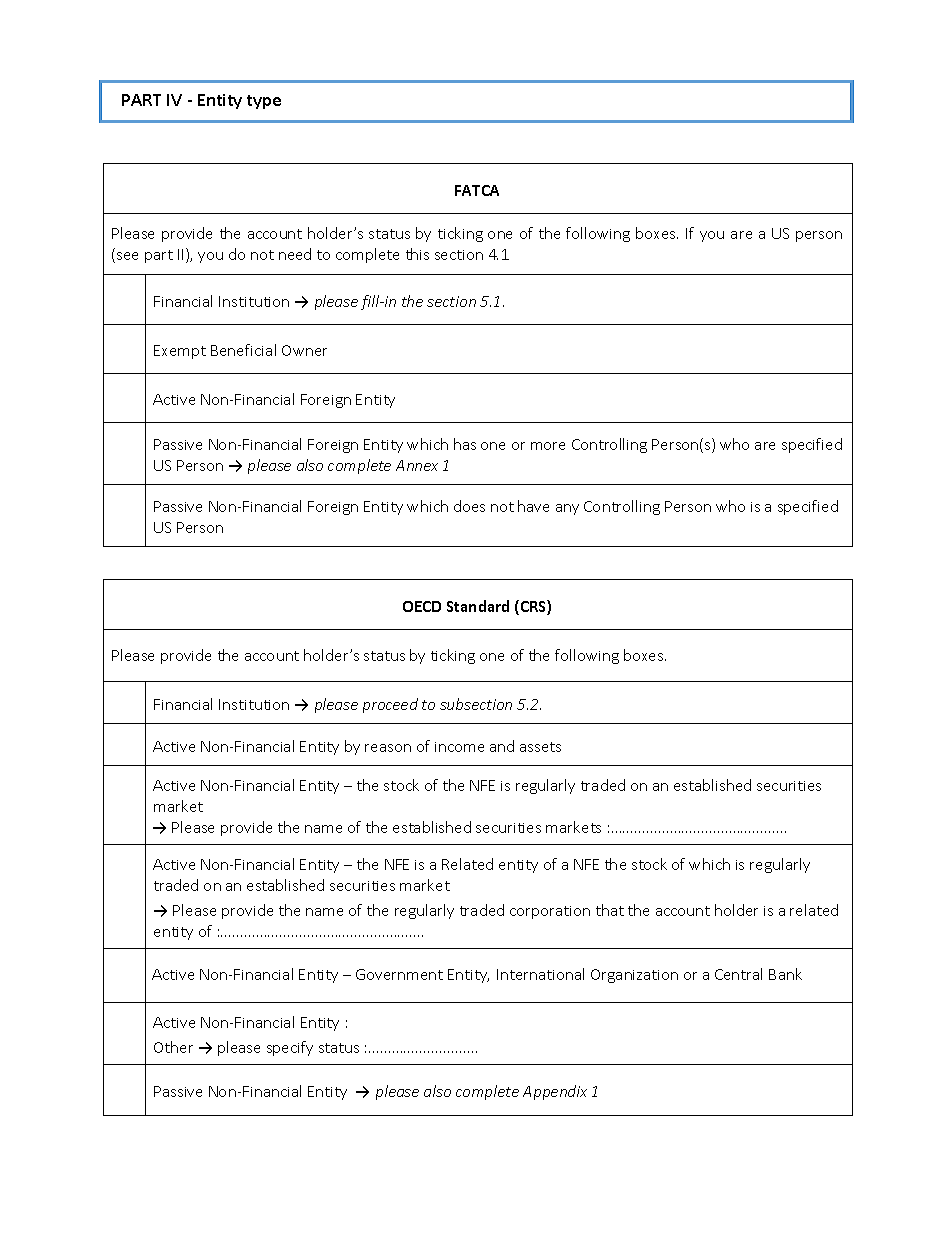 Image resolution: width=952 pixels, height=1233 pixels. I want to click on any, so click(567, 509).
